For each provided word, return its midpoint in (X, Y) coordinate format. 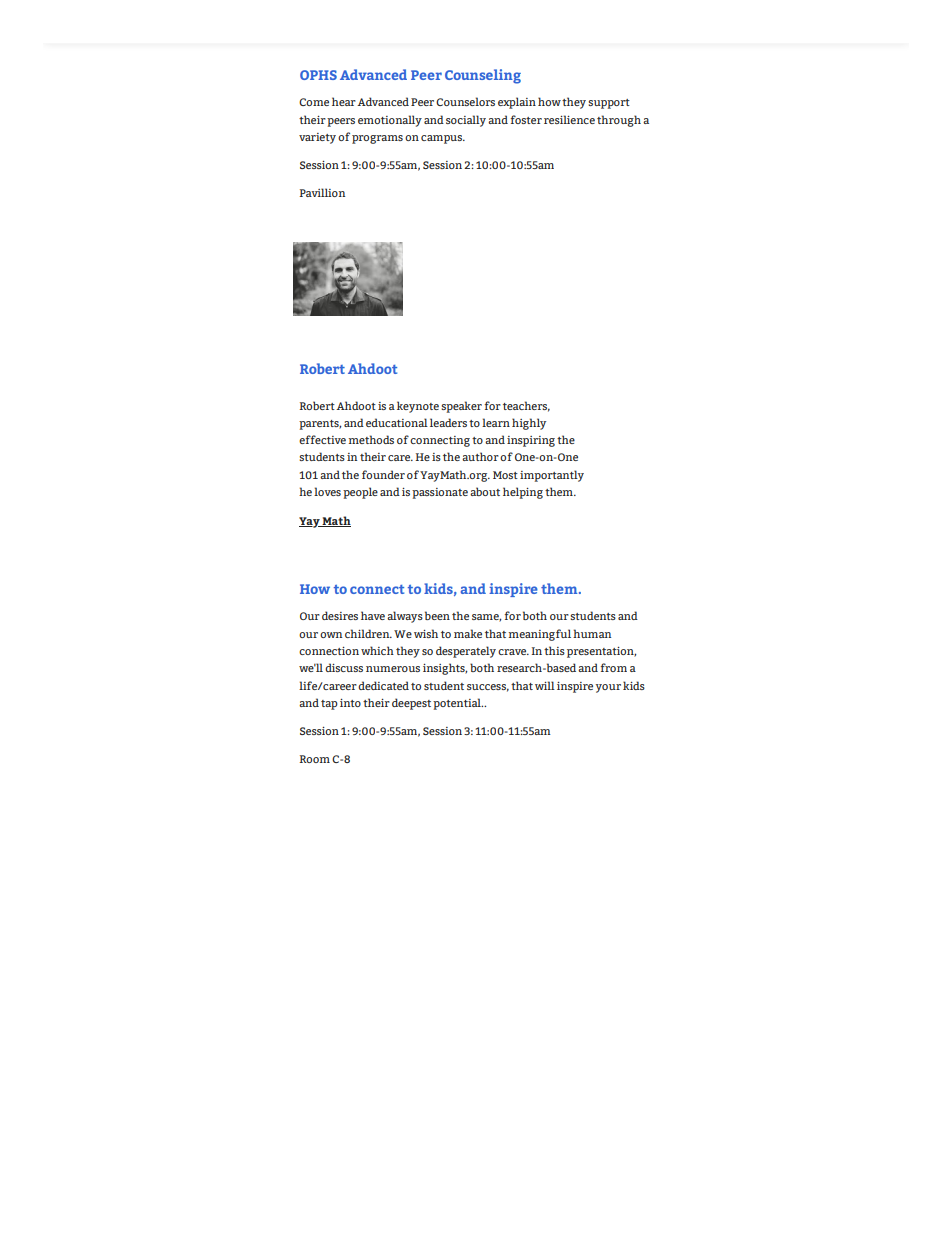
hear (344, 101)
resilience (569, 119)
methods (371, 439)
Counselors (465, 101)
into (350, 703)
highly (529, 424)
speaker (461, 407)
